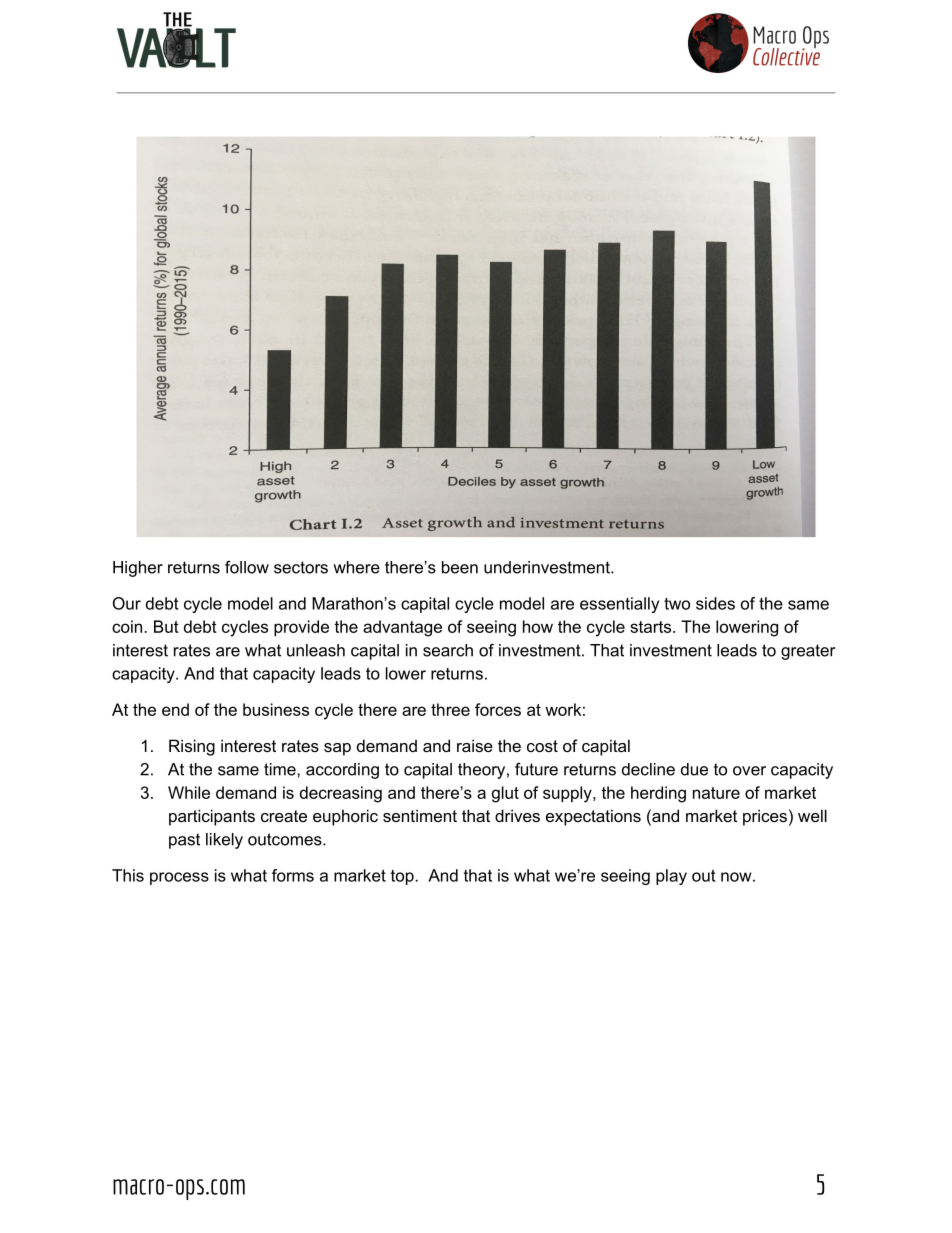 The width and height of the document is (952, 1233). Describe the element at coordinates (247, 567) in the document. I see `follow` at that location.
